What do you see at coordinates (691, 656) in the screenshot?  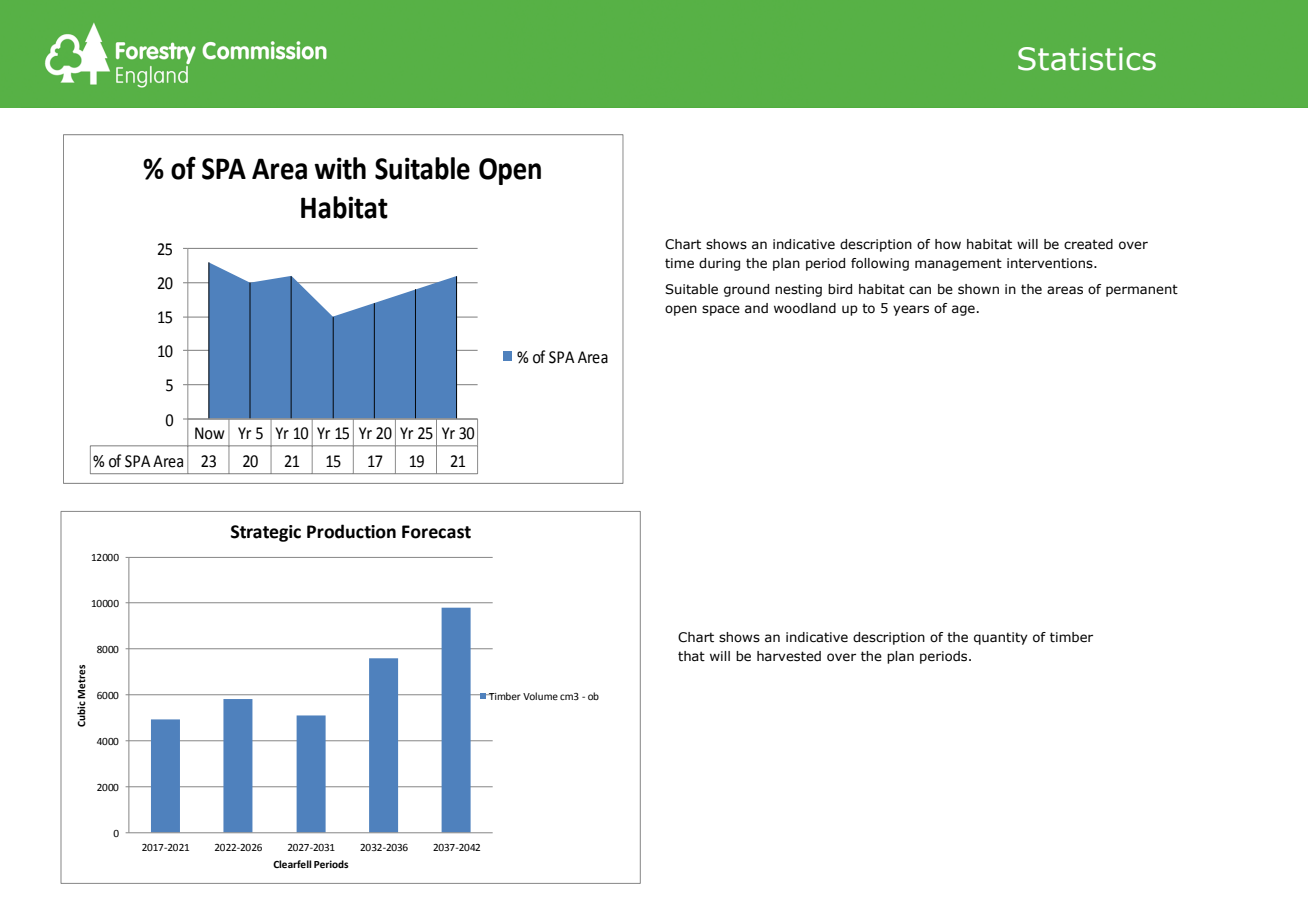 I see `that` at bounding box center [691, 656].
